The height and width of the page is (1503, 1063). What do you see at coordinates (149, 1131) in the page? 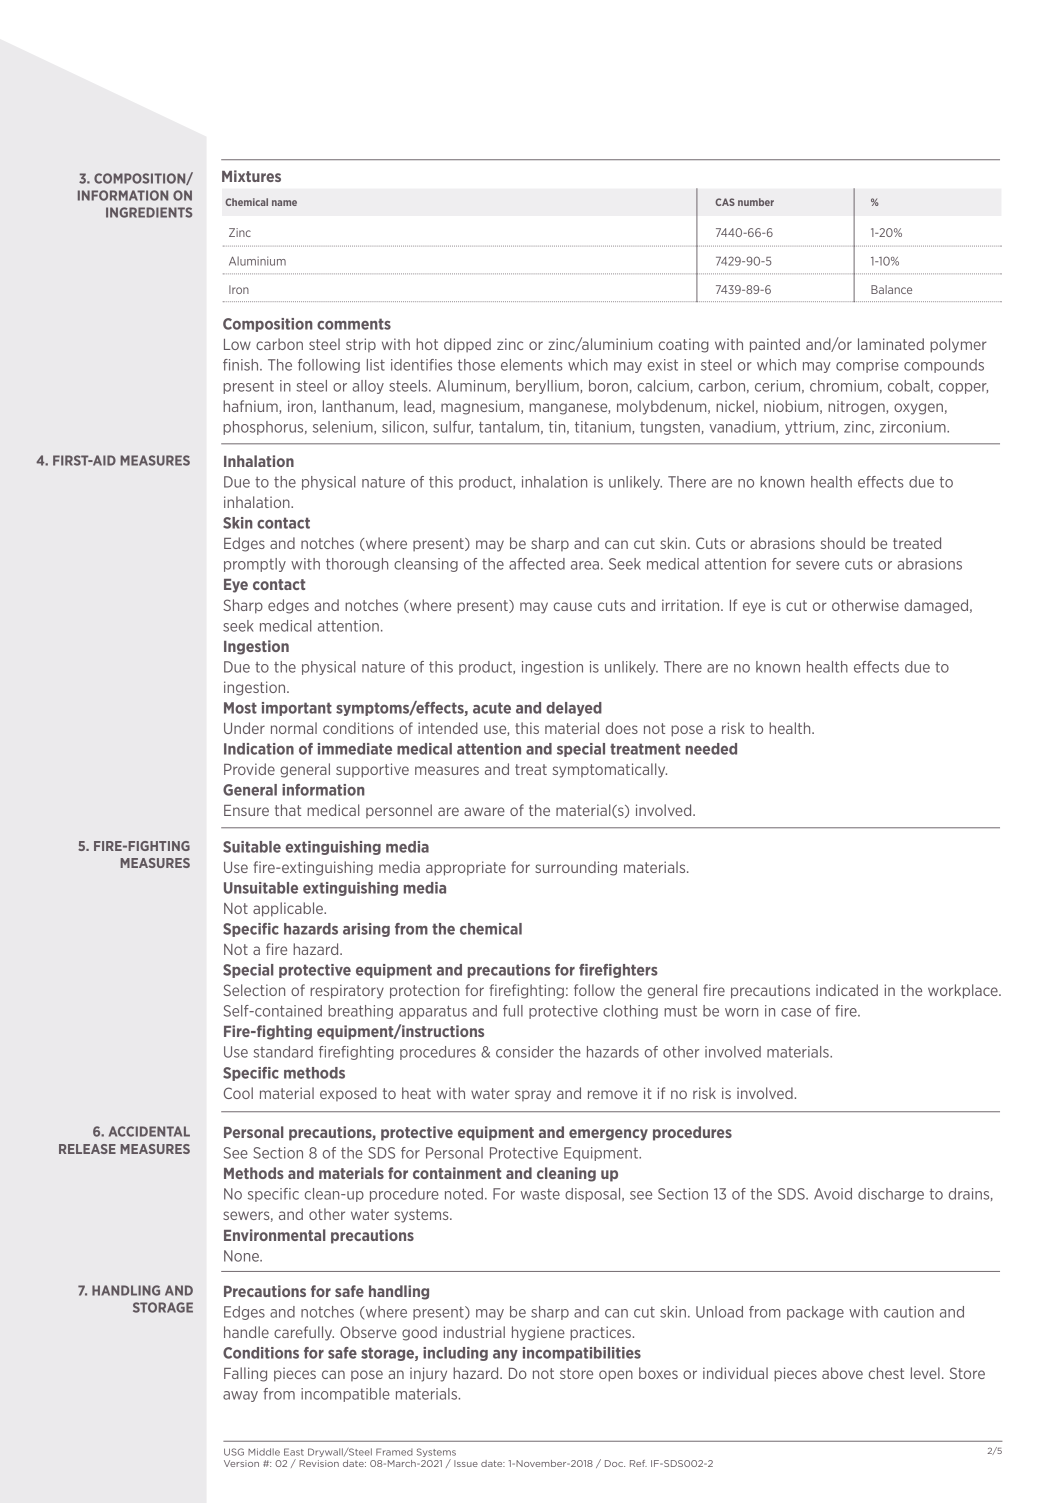
I see `ACCIDENTAL` at bounding box center [149, 1131].
